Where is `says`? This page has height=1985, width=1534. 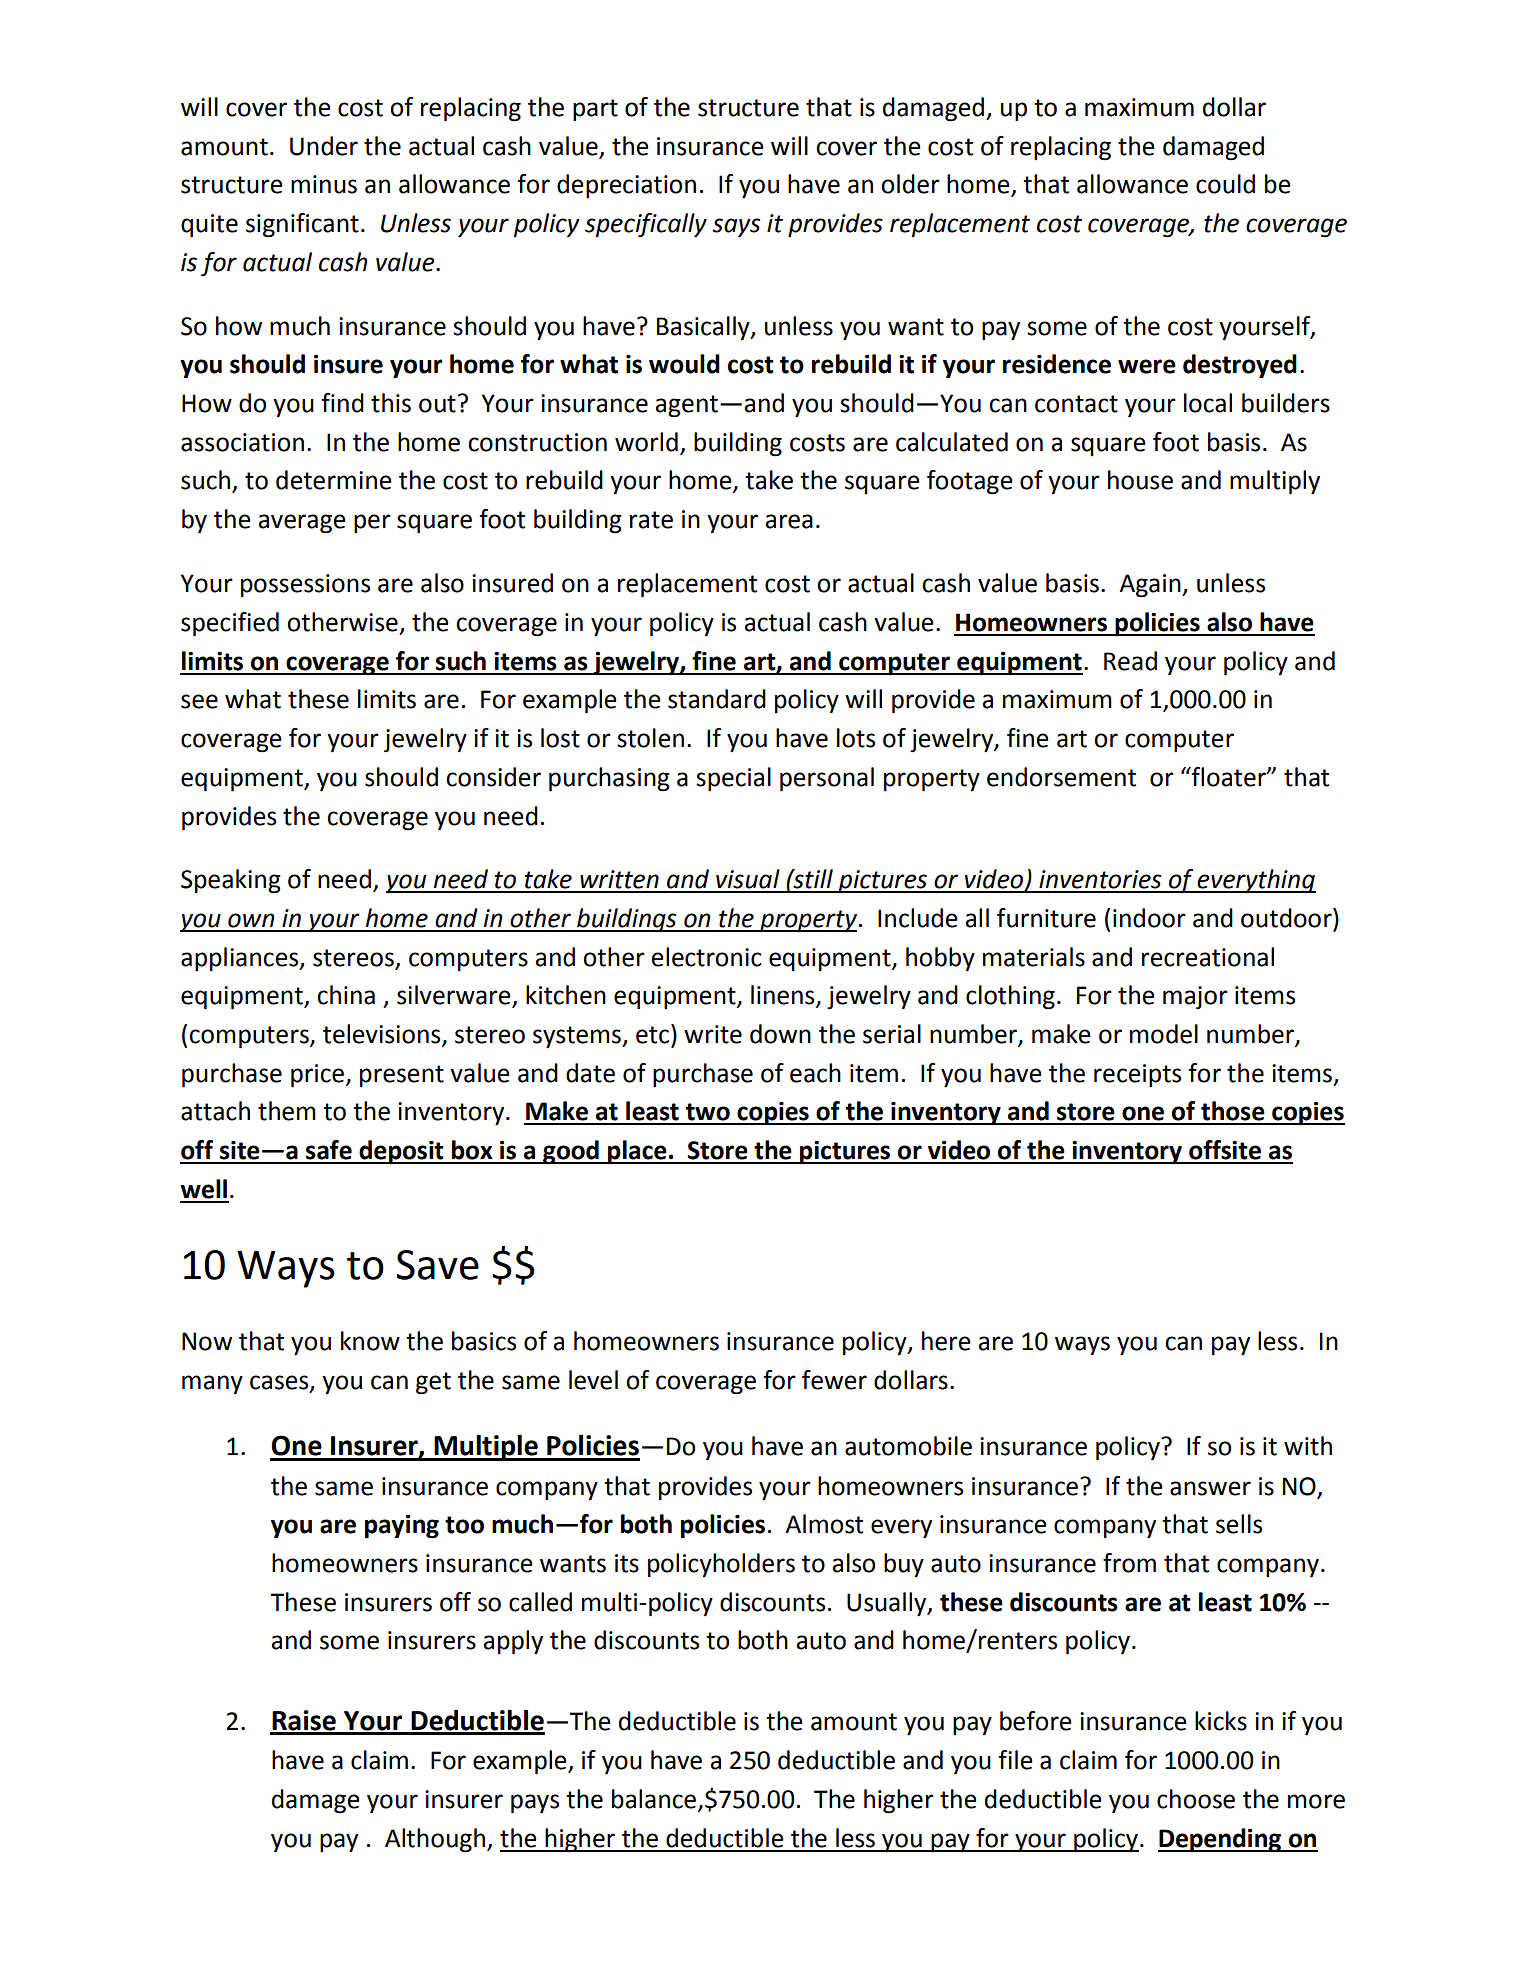 says is located at coordinates (736, 227).
